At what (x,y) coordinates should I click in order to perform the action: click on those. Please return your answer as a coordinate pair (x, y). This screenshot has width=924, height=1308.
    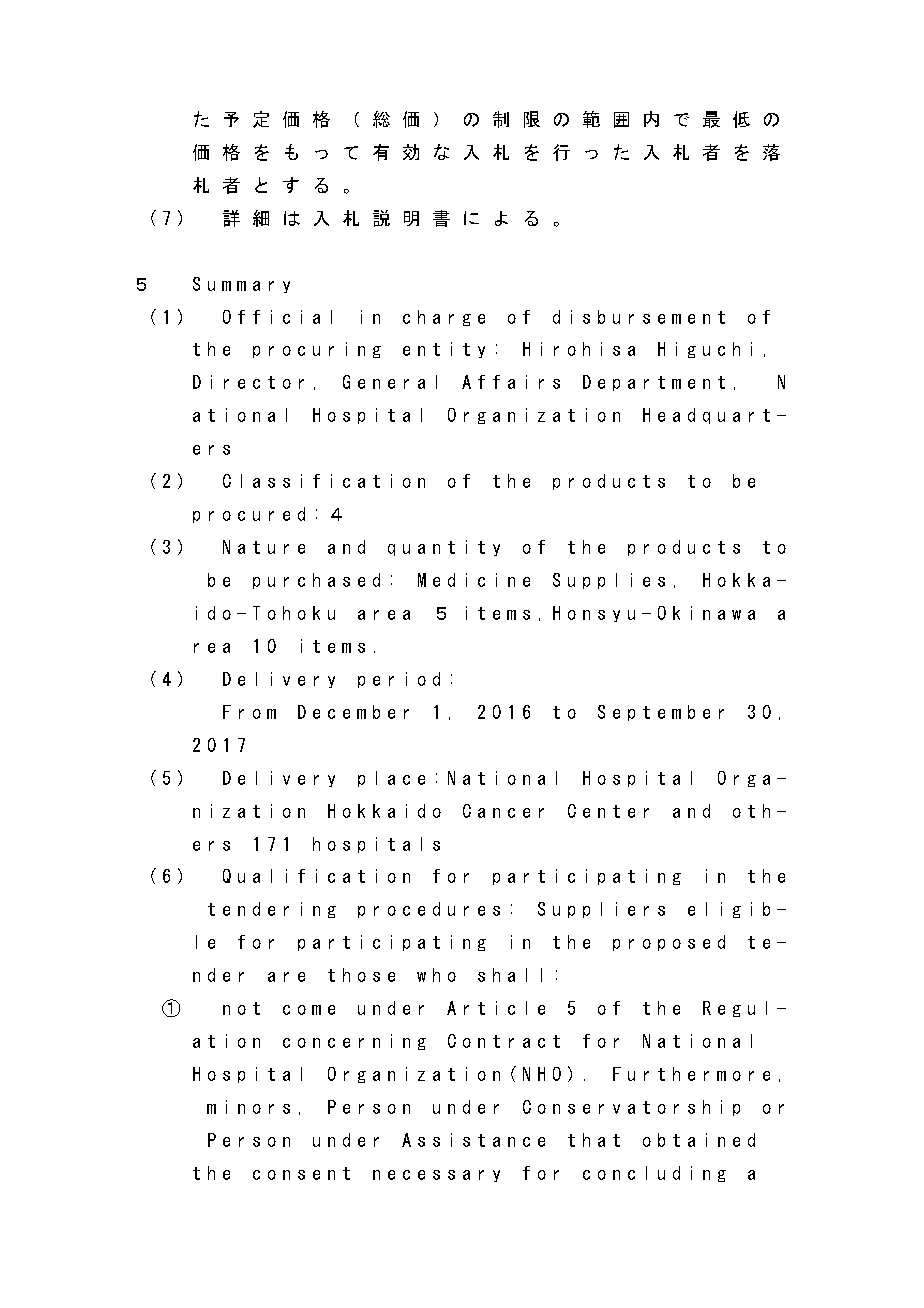
    Looking at the image, I should click on (361, 975).
